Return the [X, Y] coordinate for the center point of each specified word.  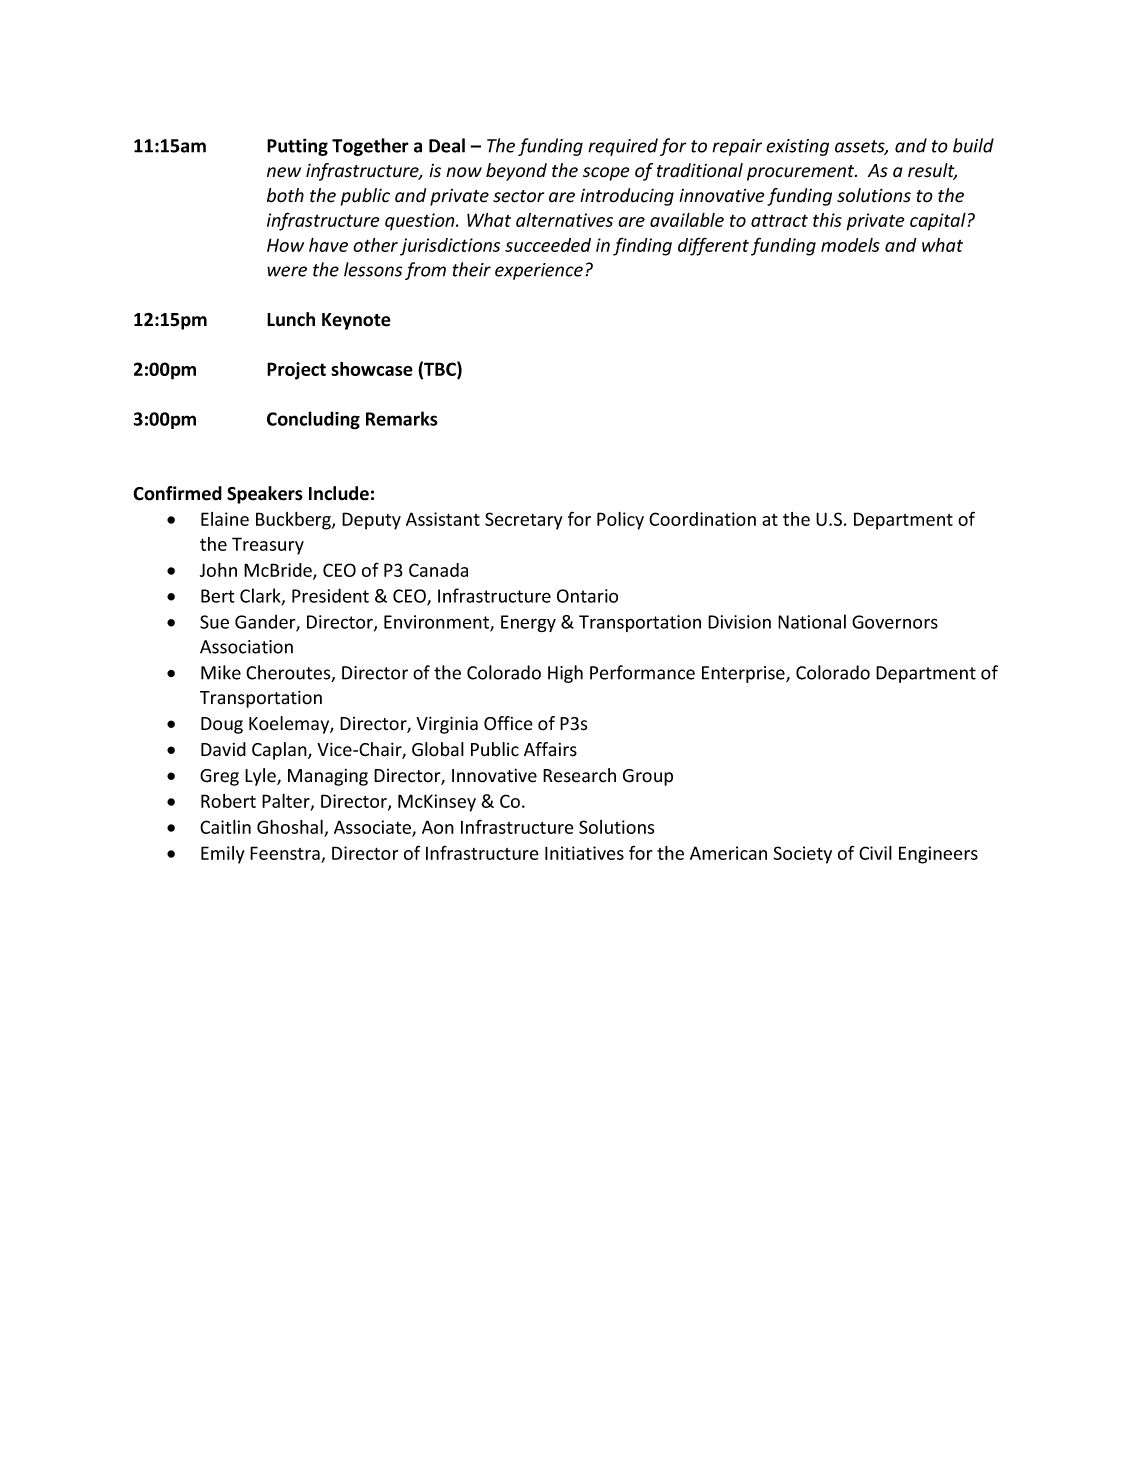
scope [606, 174]
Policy [620, 521]
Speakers [265, 495]
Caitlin [225, 827]
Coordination [702, 519]
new [284, 172]
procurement [802, 173]
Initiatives [584, 853]
